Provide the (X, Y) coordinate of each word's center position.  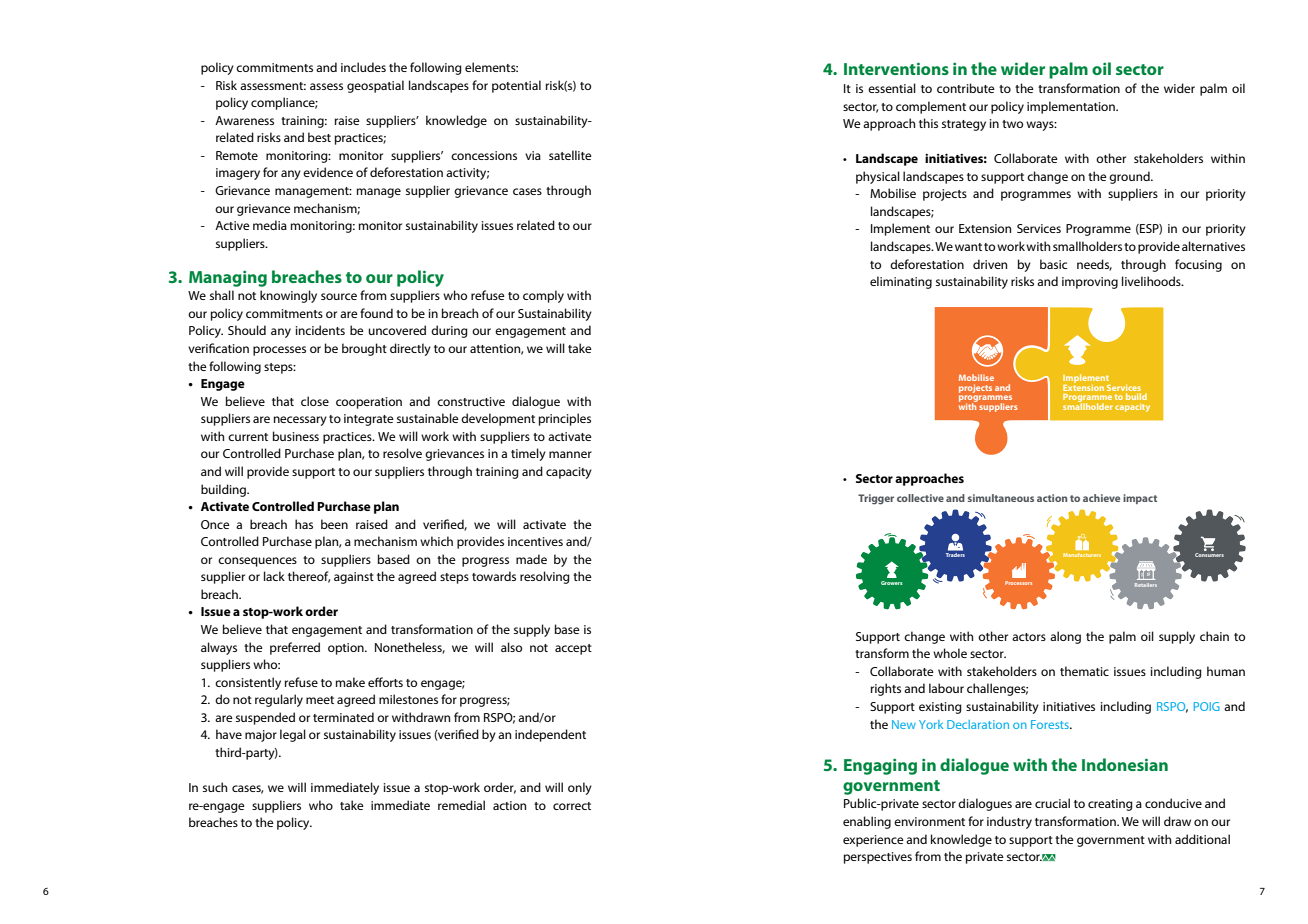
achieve (1101, 498)
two (1012, 124)
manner (570, 454)
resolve (402, 453)
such (215, 787)
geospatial (375, 86)
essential (892, 88)
